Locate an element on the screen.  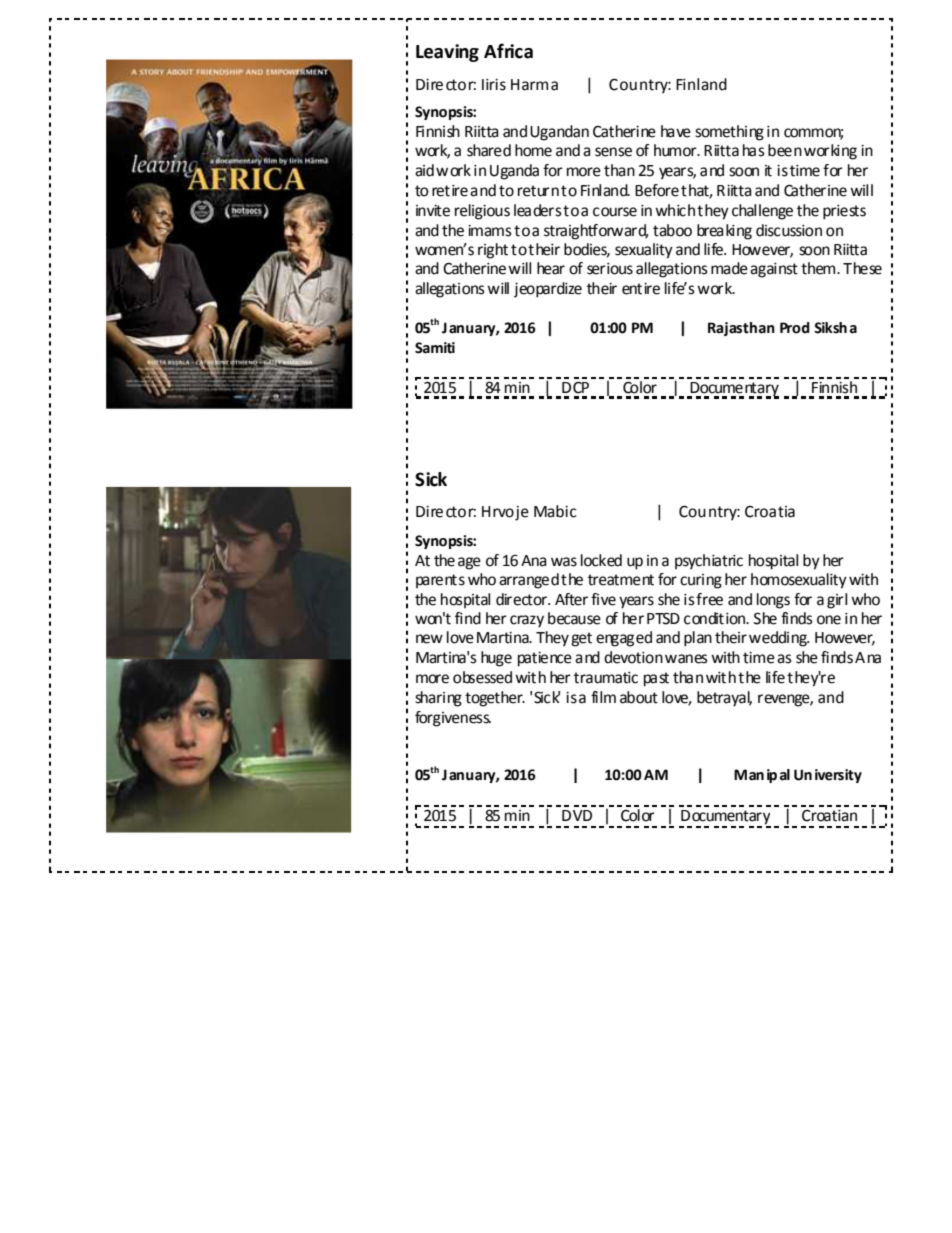
have is located at coordinates (676, 131).
